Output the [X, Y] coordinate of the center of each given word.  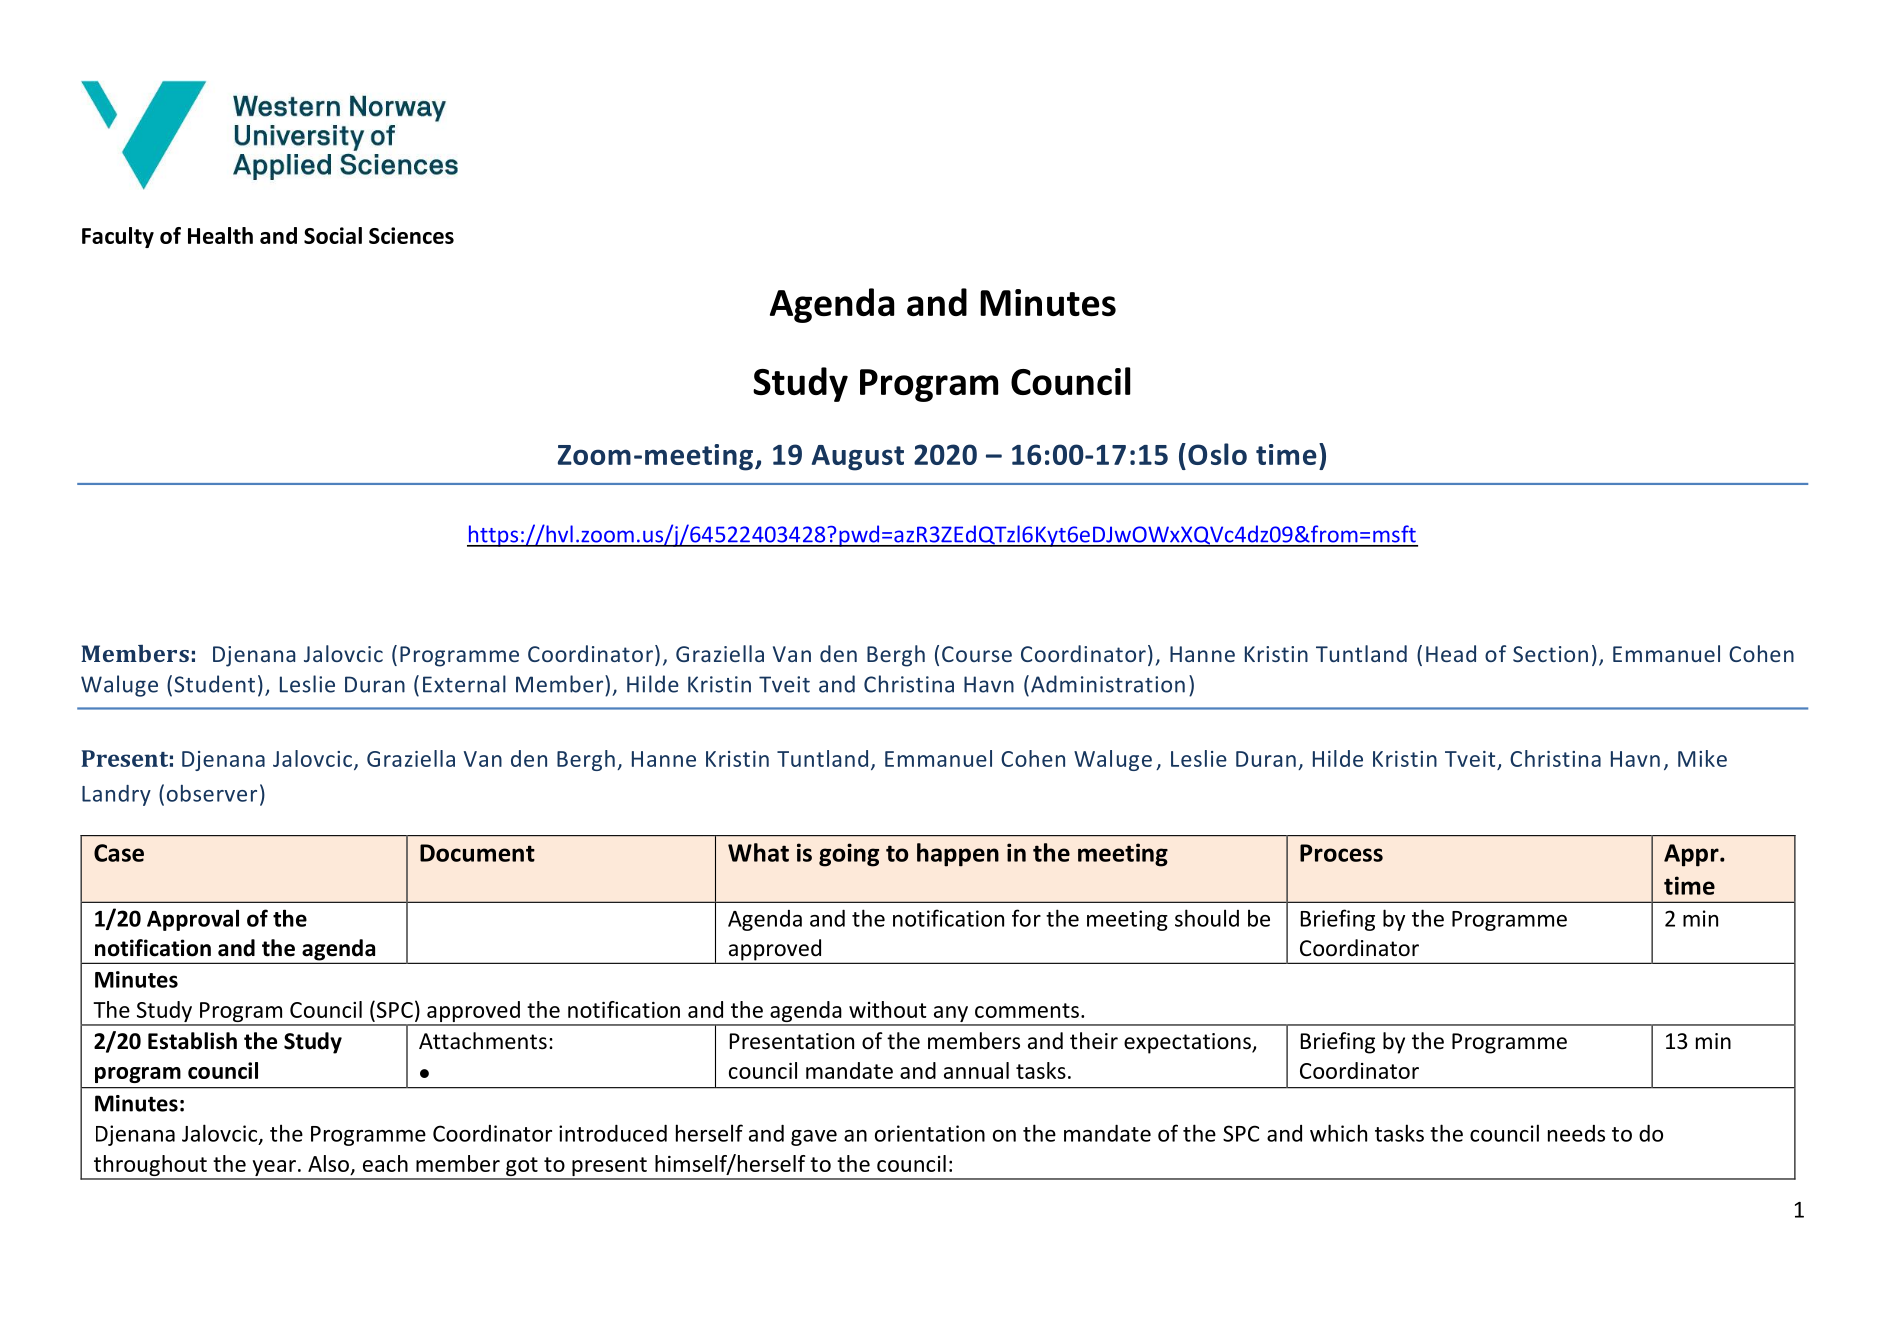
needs [1576, 1133]
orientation [930, 1133]
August [858, 458]
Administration [1108, 684]
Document [477, 853]
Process [1341, 853]
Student [214, 684]
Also [328, 1163]
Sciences [411, 235]
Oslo [1217, 454]
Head [1451, 653]
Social [333, 235]
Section [1550, 654]
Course [977, 654]
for [1026, 918]
